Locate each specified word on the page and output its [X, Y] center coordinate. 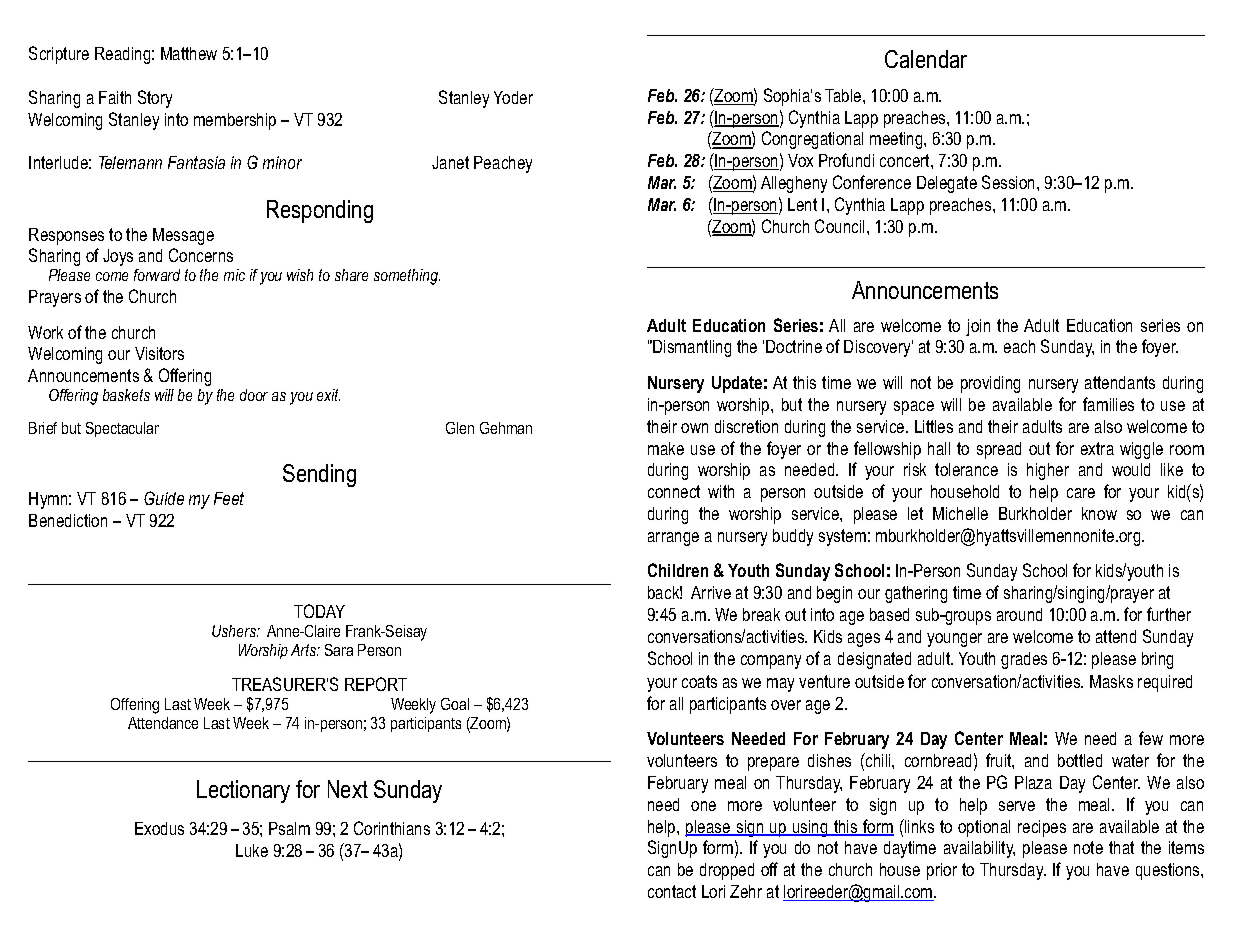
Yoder [513, 97]
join [978, 327]
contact [672, 891]
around [1019, 614]
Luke [252, 850]
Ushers [235, 631]
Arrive [711, 592]
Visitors [159, 353]
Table [844, 95]
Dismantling [692, 348]
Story [155, 99]
